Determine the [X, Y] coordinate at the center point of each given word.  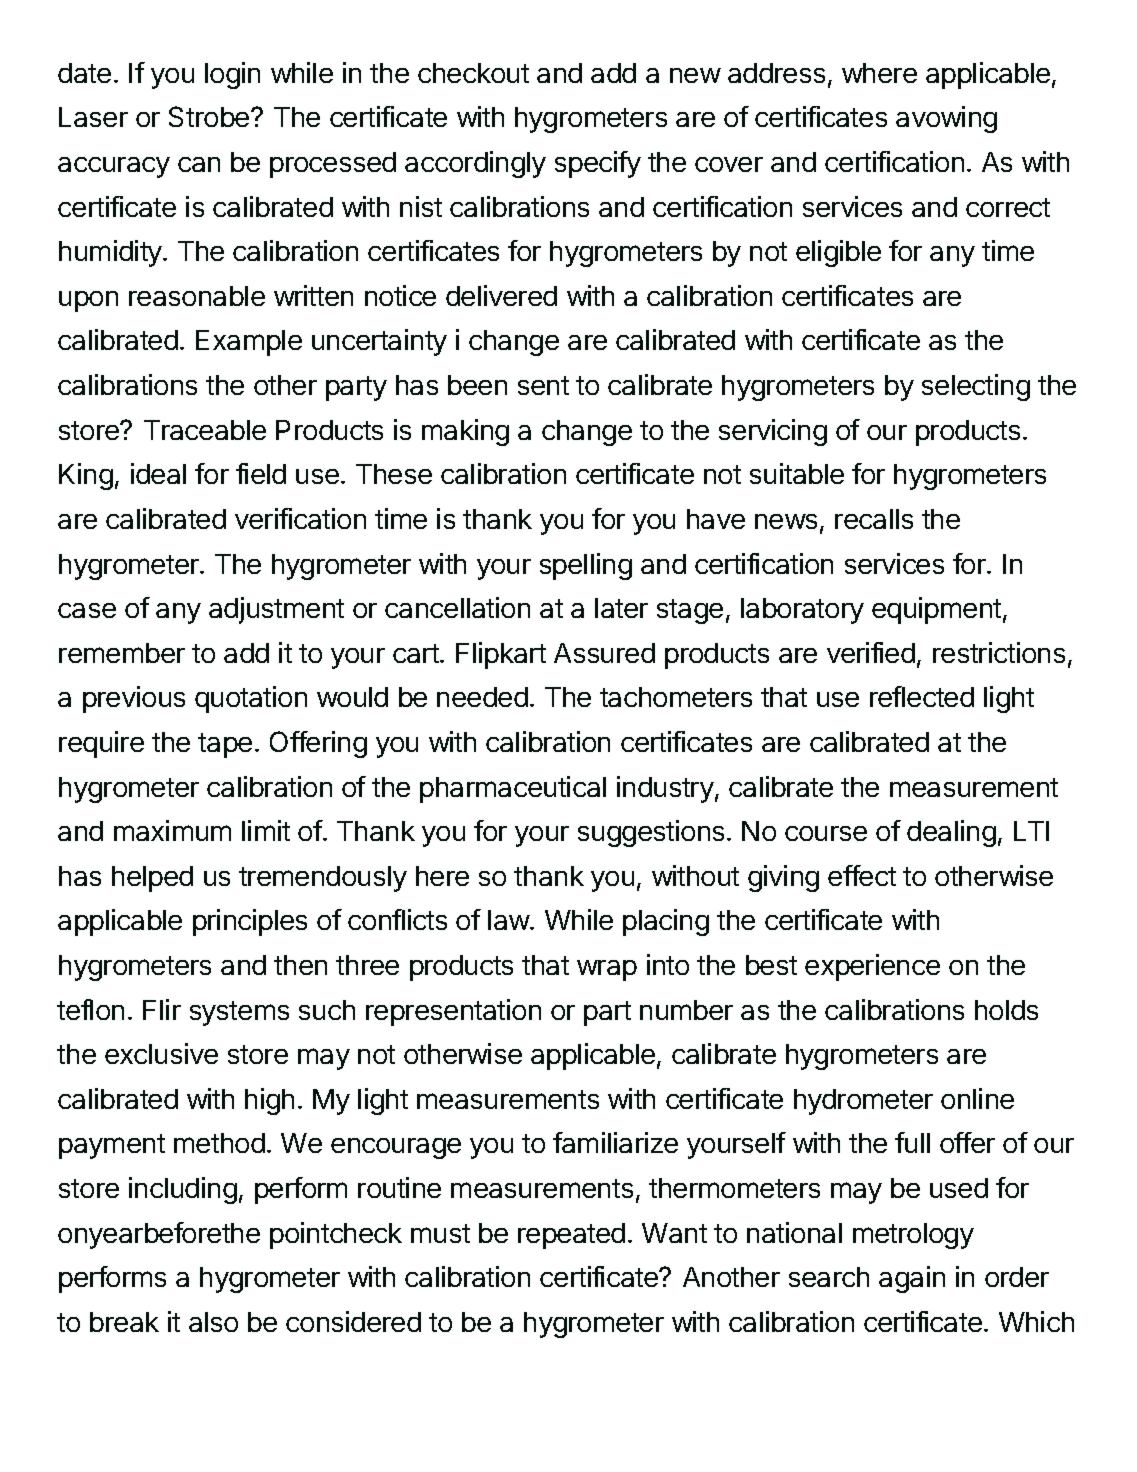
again [912, 1279]
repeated [571, 1236]
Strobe [209, 116]
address [776, 73]
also [213, 1322]
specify [598, 164]
